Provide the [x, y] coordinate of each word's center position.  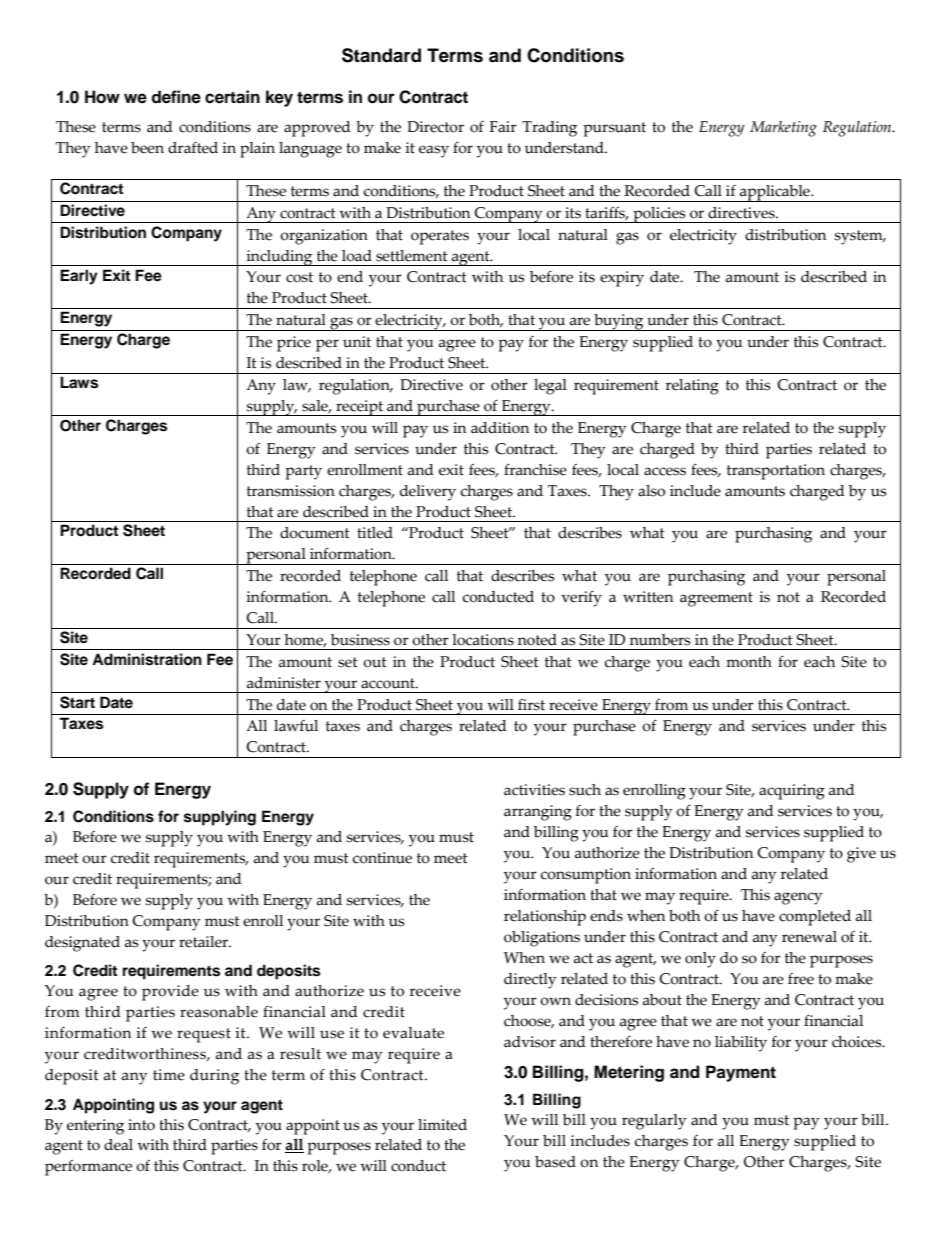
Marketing [783, 129]
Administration [147, 659]
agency [798, 898]
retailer [204, 942]
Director [435, 127]
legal [550, 387]
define [176, 97]
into [141, 1125]
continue [382, 858]
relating [692, 387]
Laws [79, 382]
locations [483, 640]
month [749, 662]
